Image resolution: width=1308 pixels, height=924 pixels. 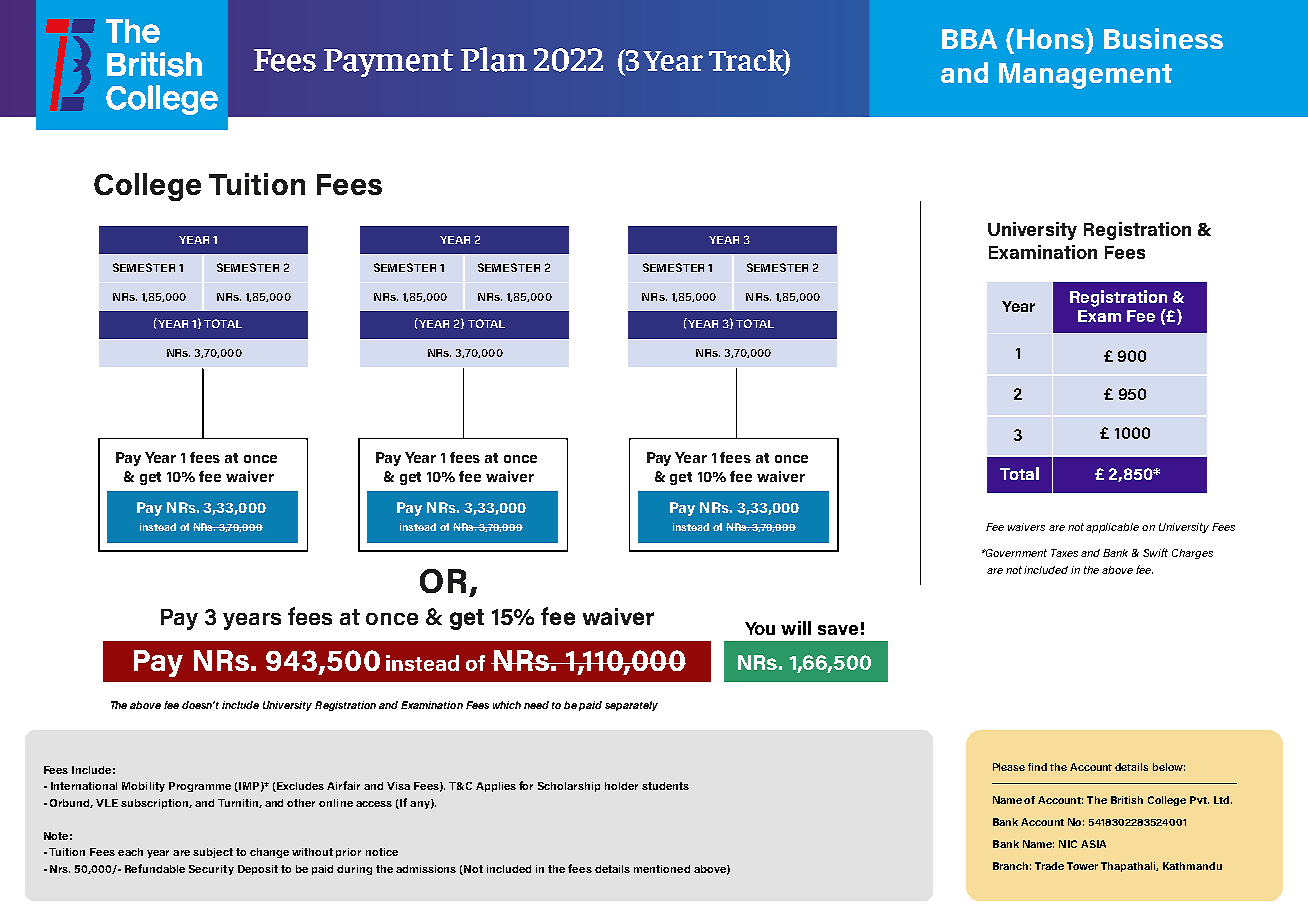 What do you see at coordinates (388, 63) in the screenshot?
I see `Payment` at bounding box center [388, 63].
